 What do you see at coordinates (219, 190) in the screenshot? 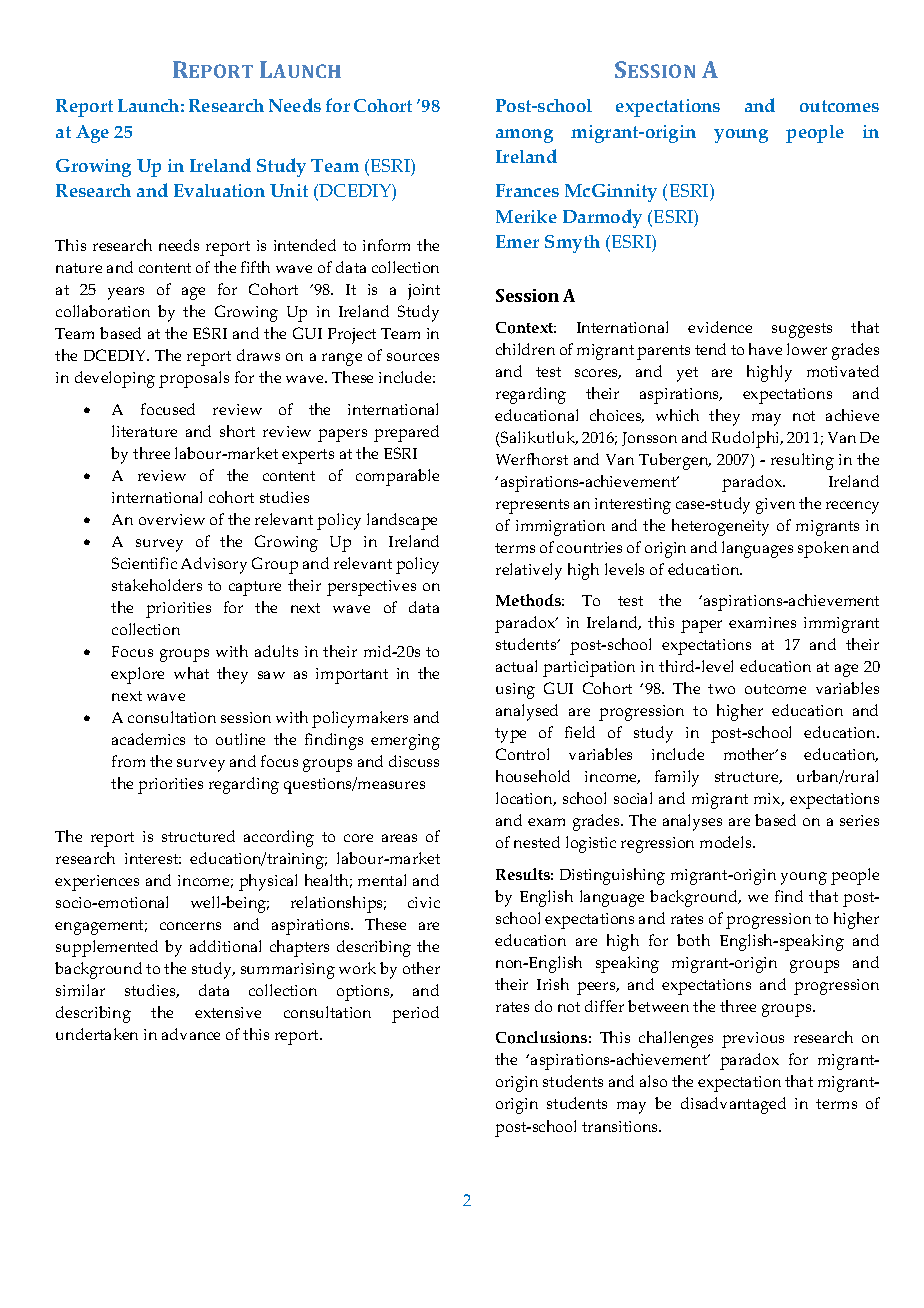
I see `Evaluation` at bounding box center [219, 190].
